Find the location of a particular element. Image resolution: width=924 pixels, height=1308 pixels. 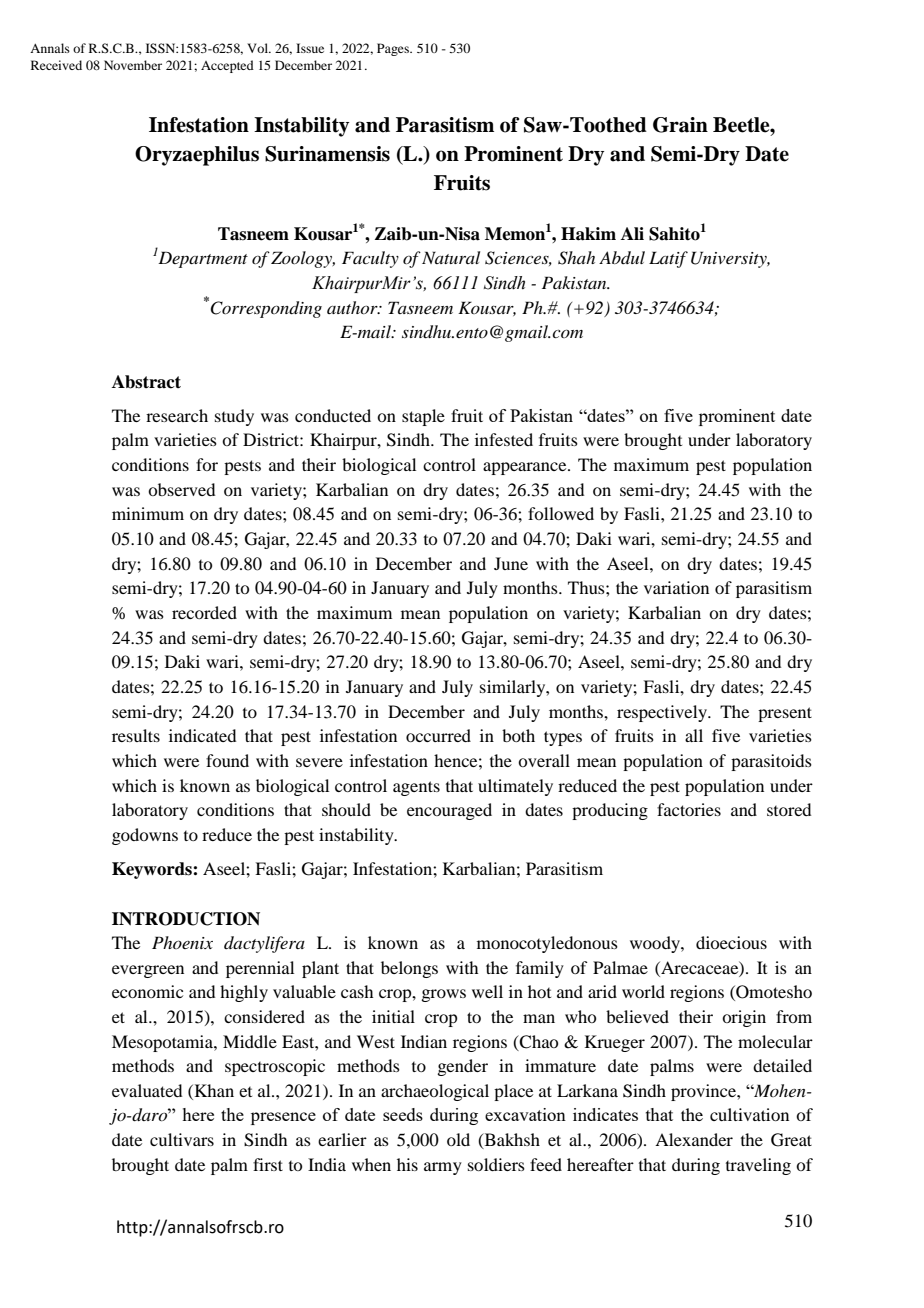

cultivars is located at coordinates (182, 1139).
